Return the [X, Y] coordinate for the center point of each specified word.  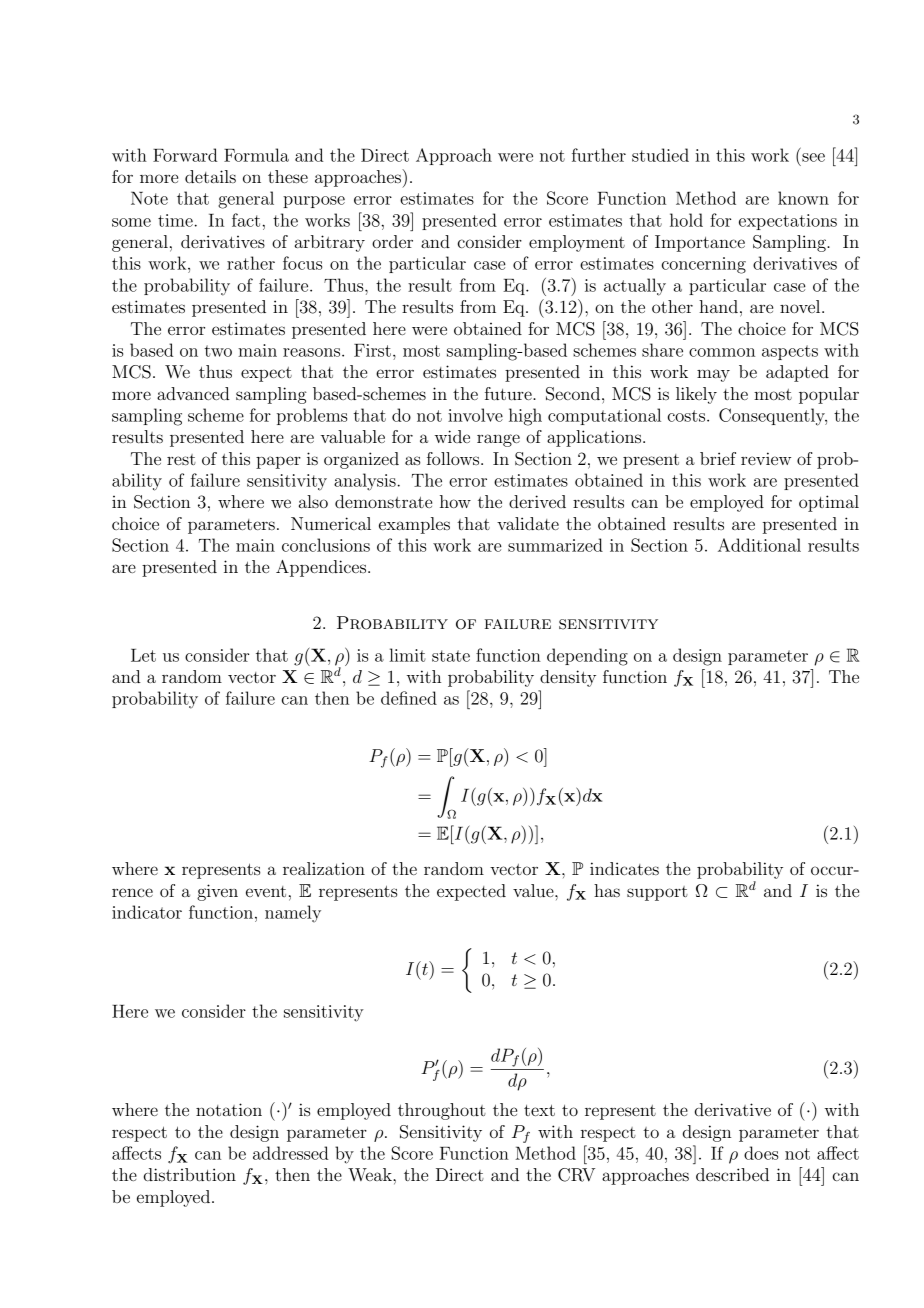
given [217, 892]
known [803, 198]
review [766, 458]
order [392, 241]
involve [475, 415]
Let [143, 655]
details [210, 176]
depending [587, 657]
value [534, 890]
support [657, 893]
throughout [442, 1111]
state [451, 656]
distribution [190, 1174]
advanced [193, 393]
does [761, 1153]
